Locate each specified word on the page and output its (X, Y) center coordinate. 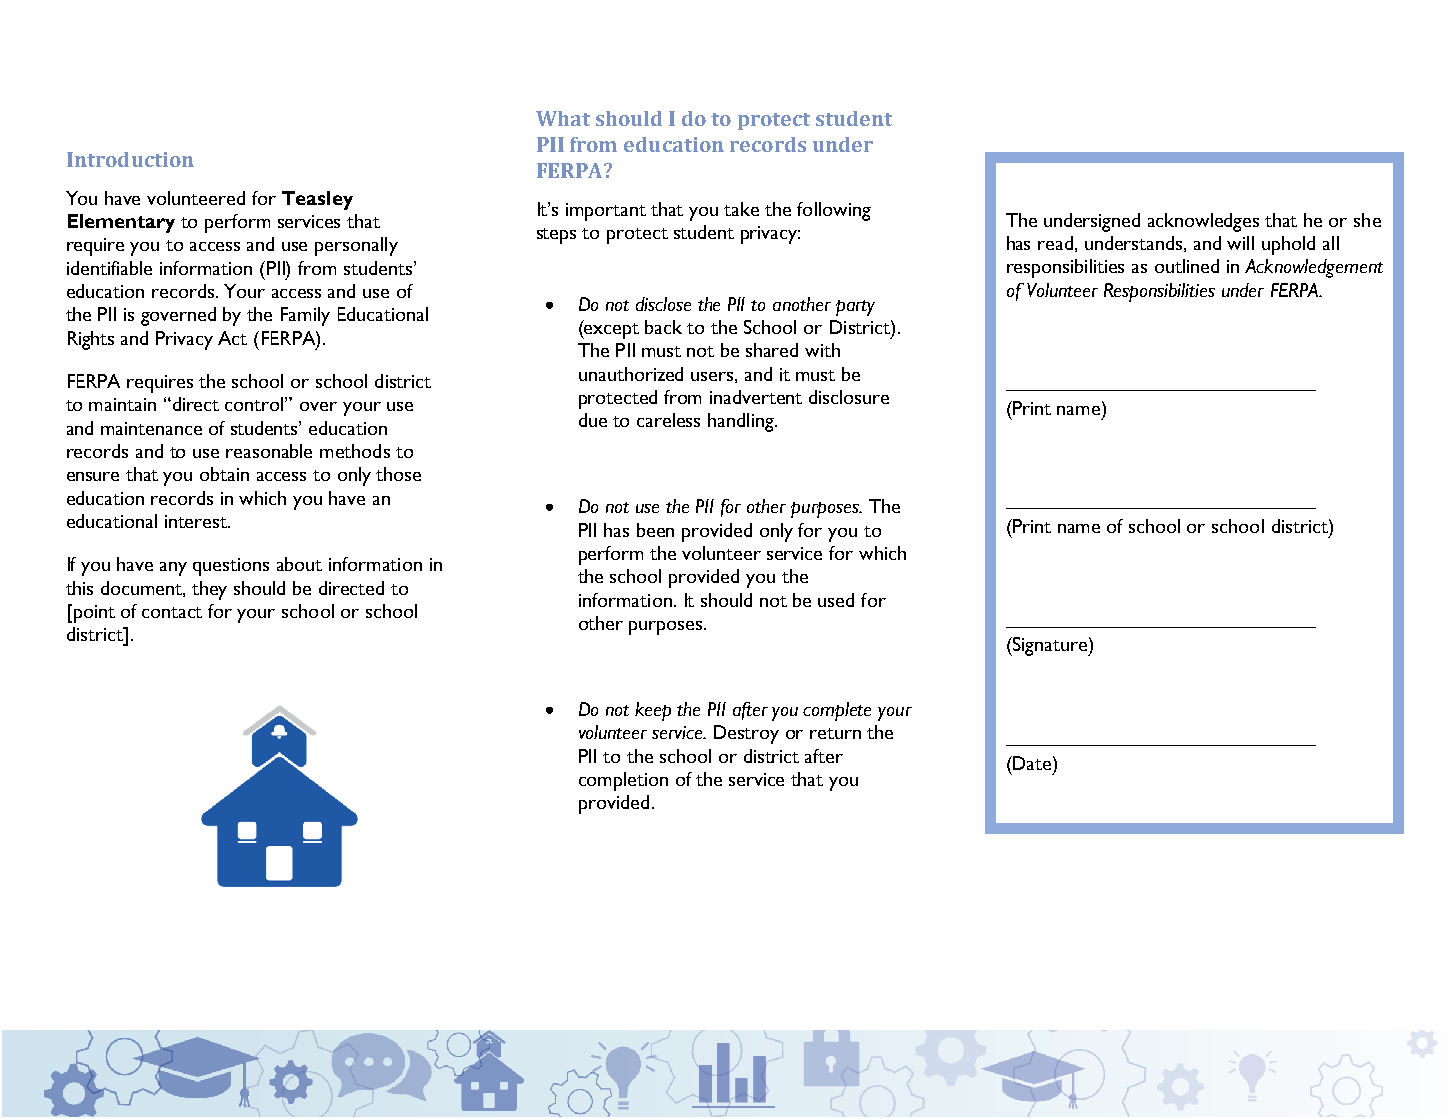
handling (742, 422)
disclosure (849, 397)
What (563, 118)
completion (623, 781)
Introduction (130, 159)
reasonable (269, 451)
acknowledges (1203, 222)
